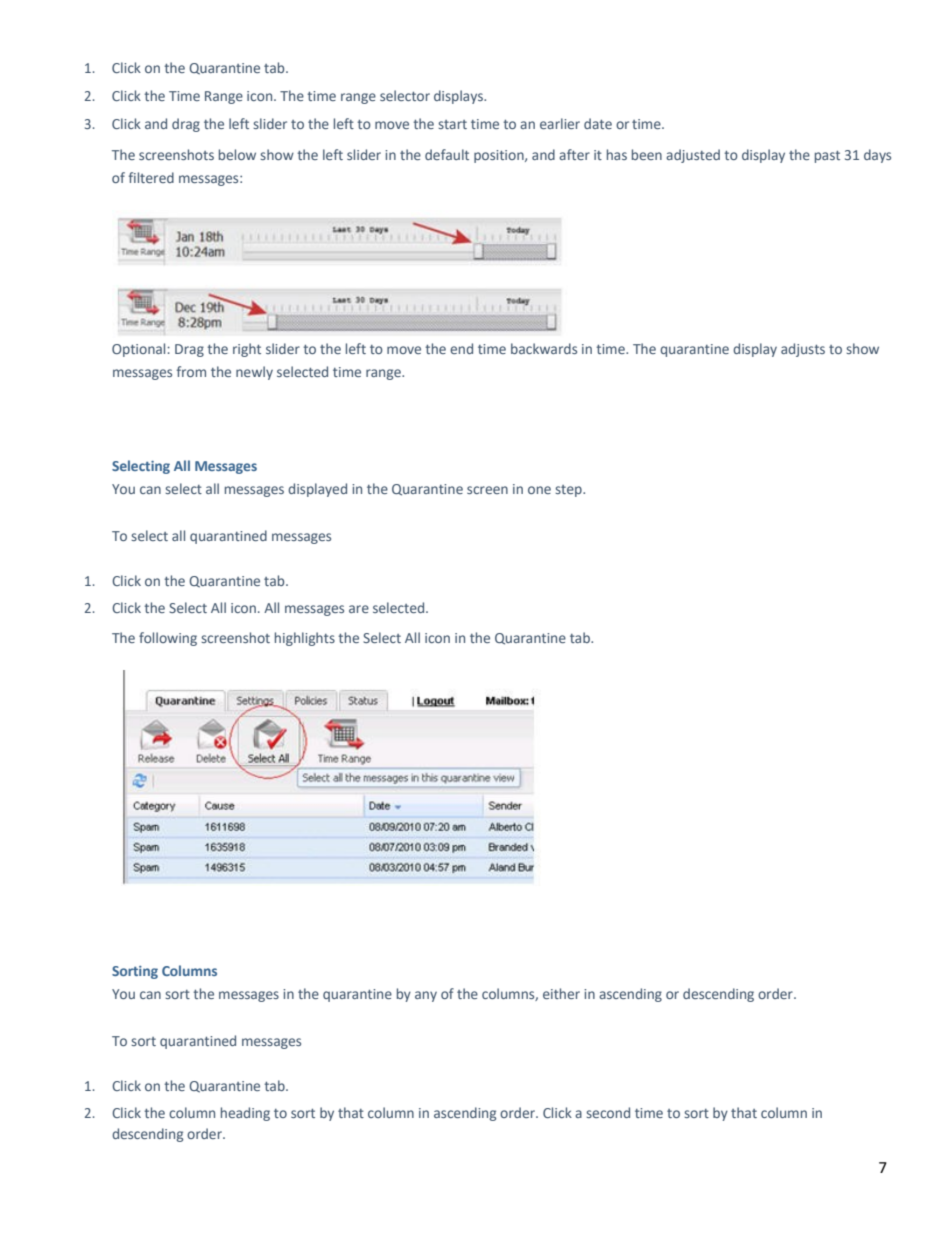 This document has height=1233, width=952. Describe the element at coordinates (827, 157) in the document. I see `past` at that location.
